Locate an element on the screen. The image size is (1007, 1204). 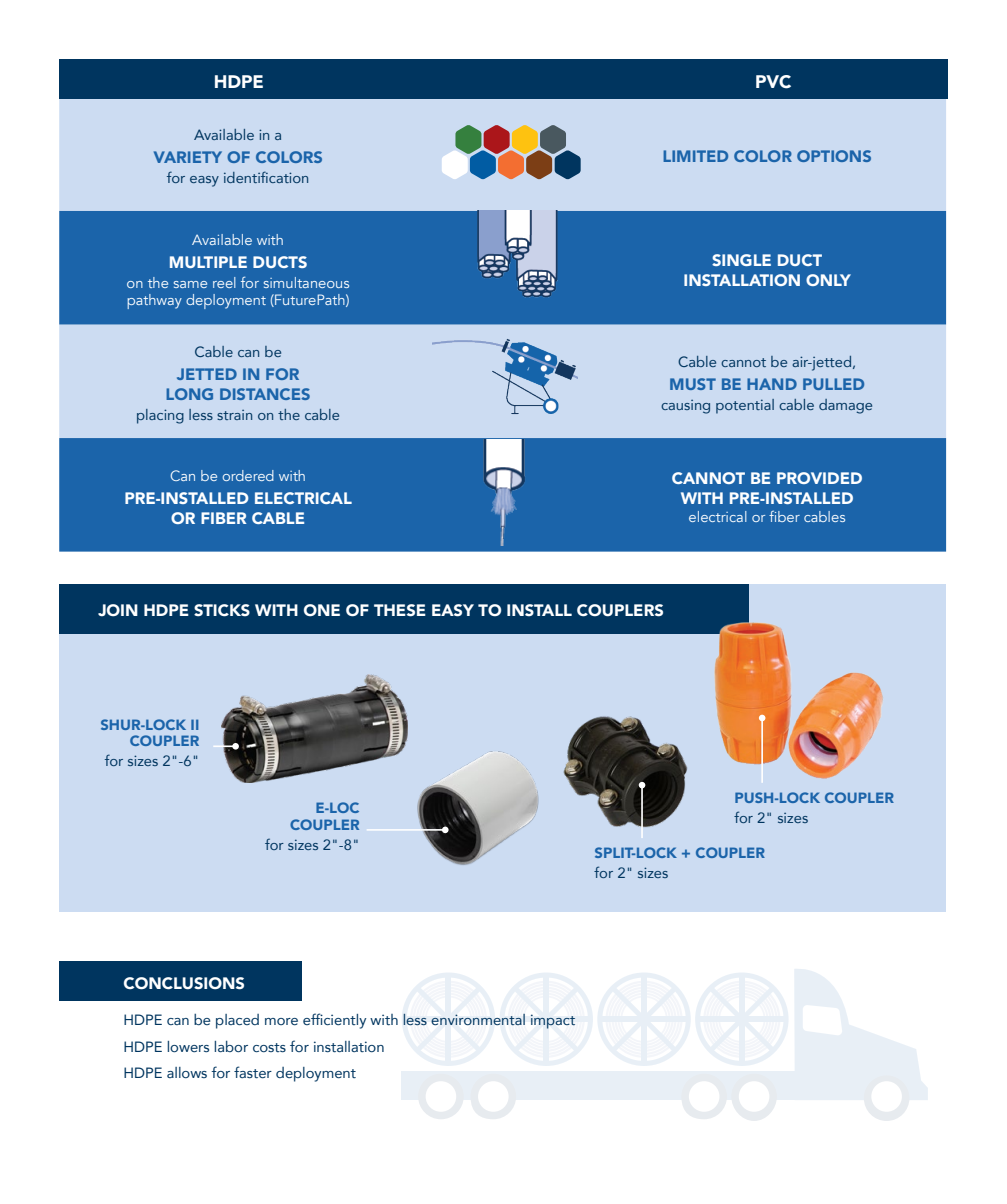
LONG is located at coordinates (189, 394).
